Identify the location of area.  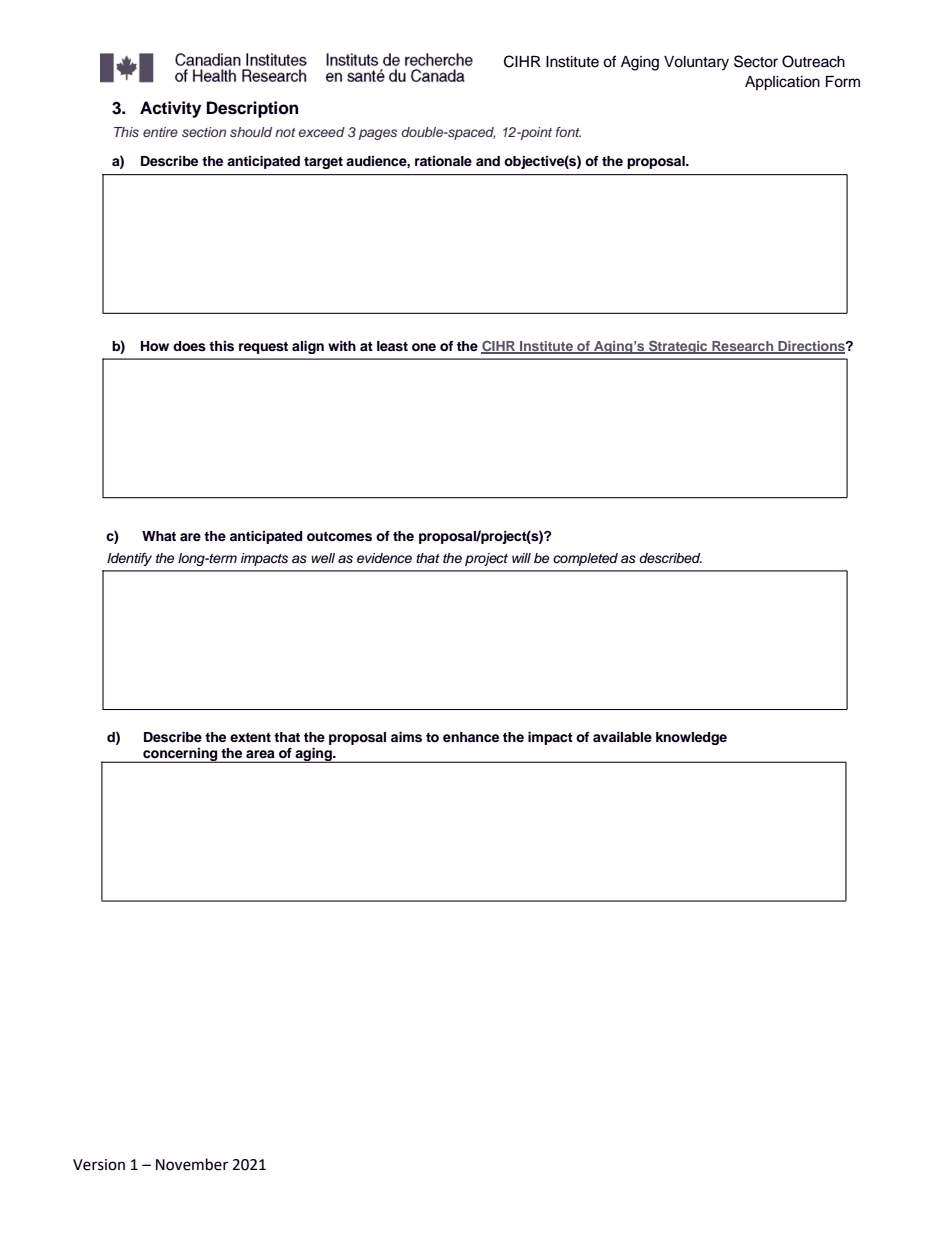
(260, 754).
